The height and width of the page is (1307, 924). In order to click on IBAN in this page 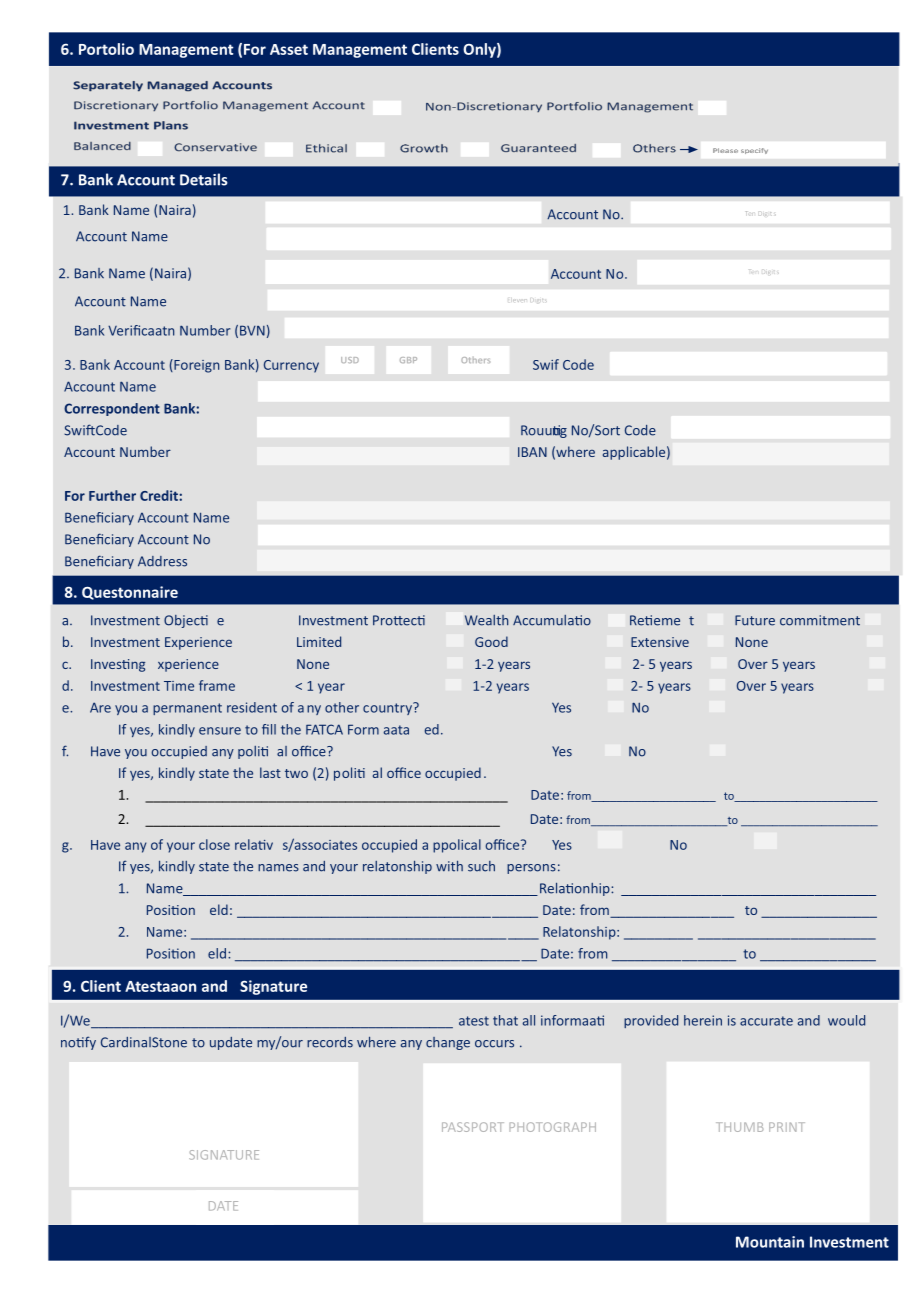, I will do `click(532, 452)`.
